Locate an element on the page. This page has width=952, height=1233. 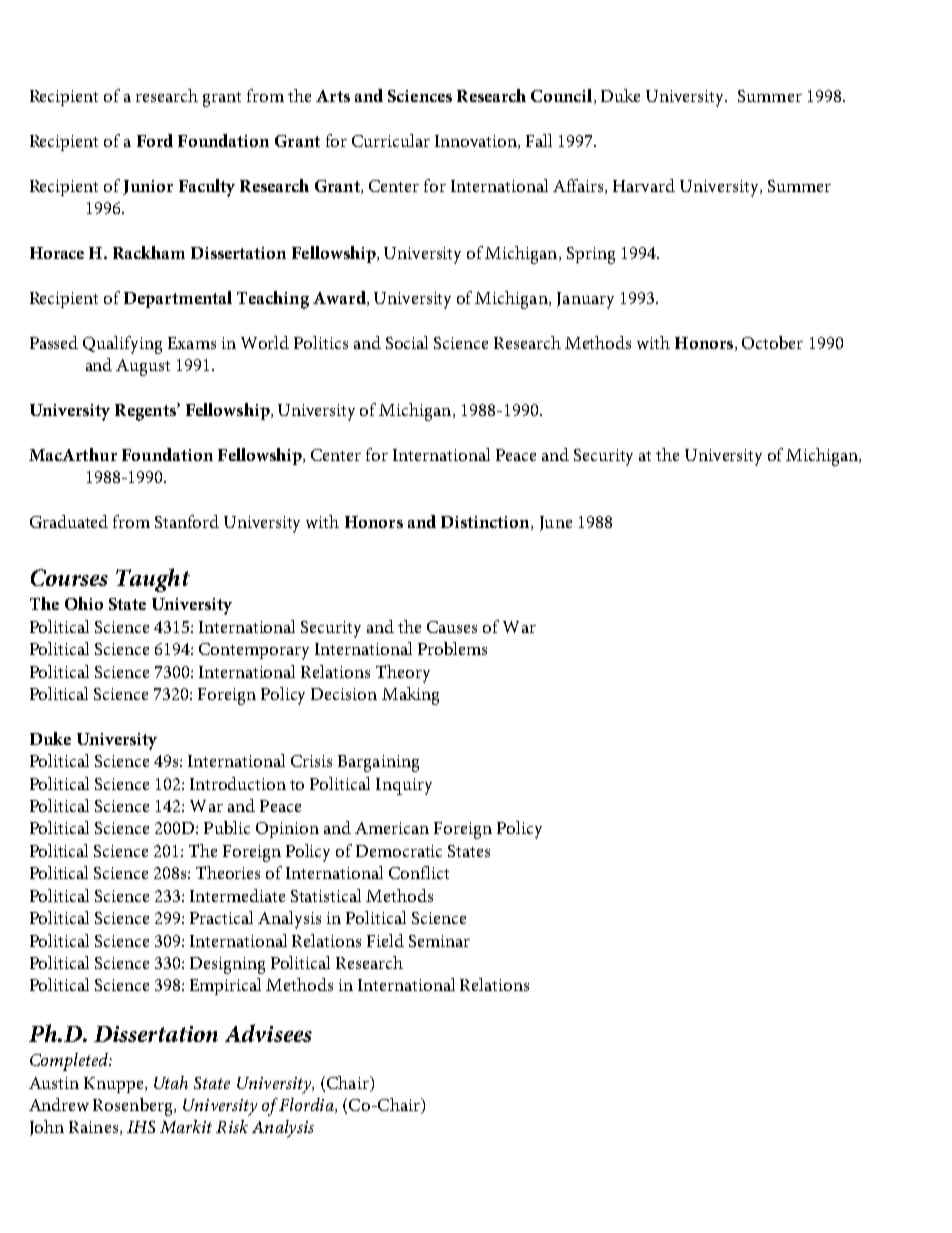
June is located at coordinates (556, 523).
